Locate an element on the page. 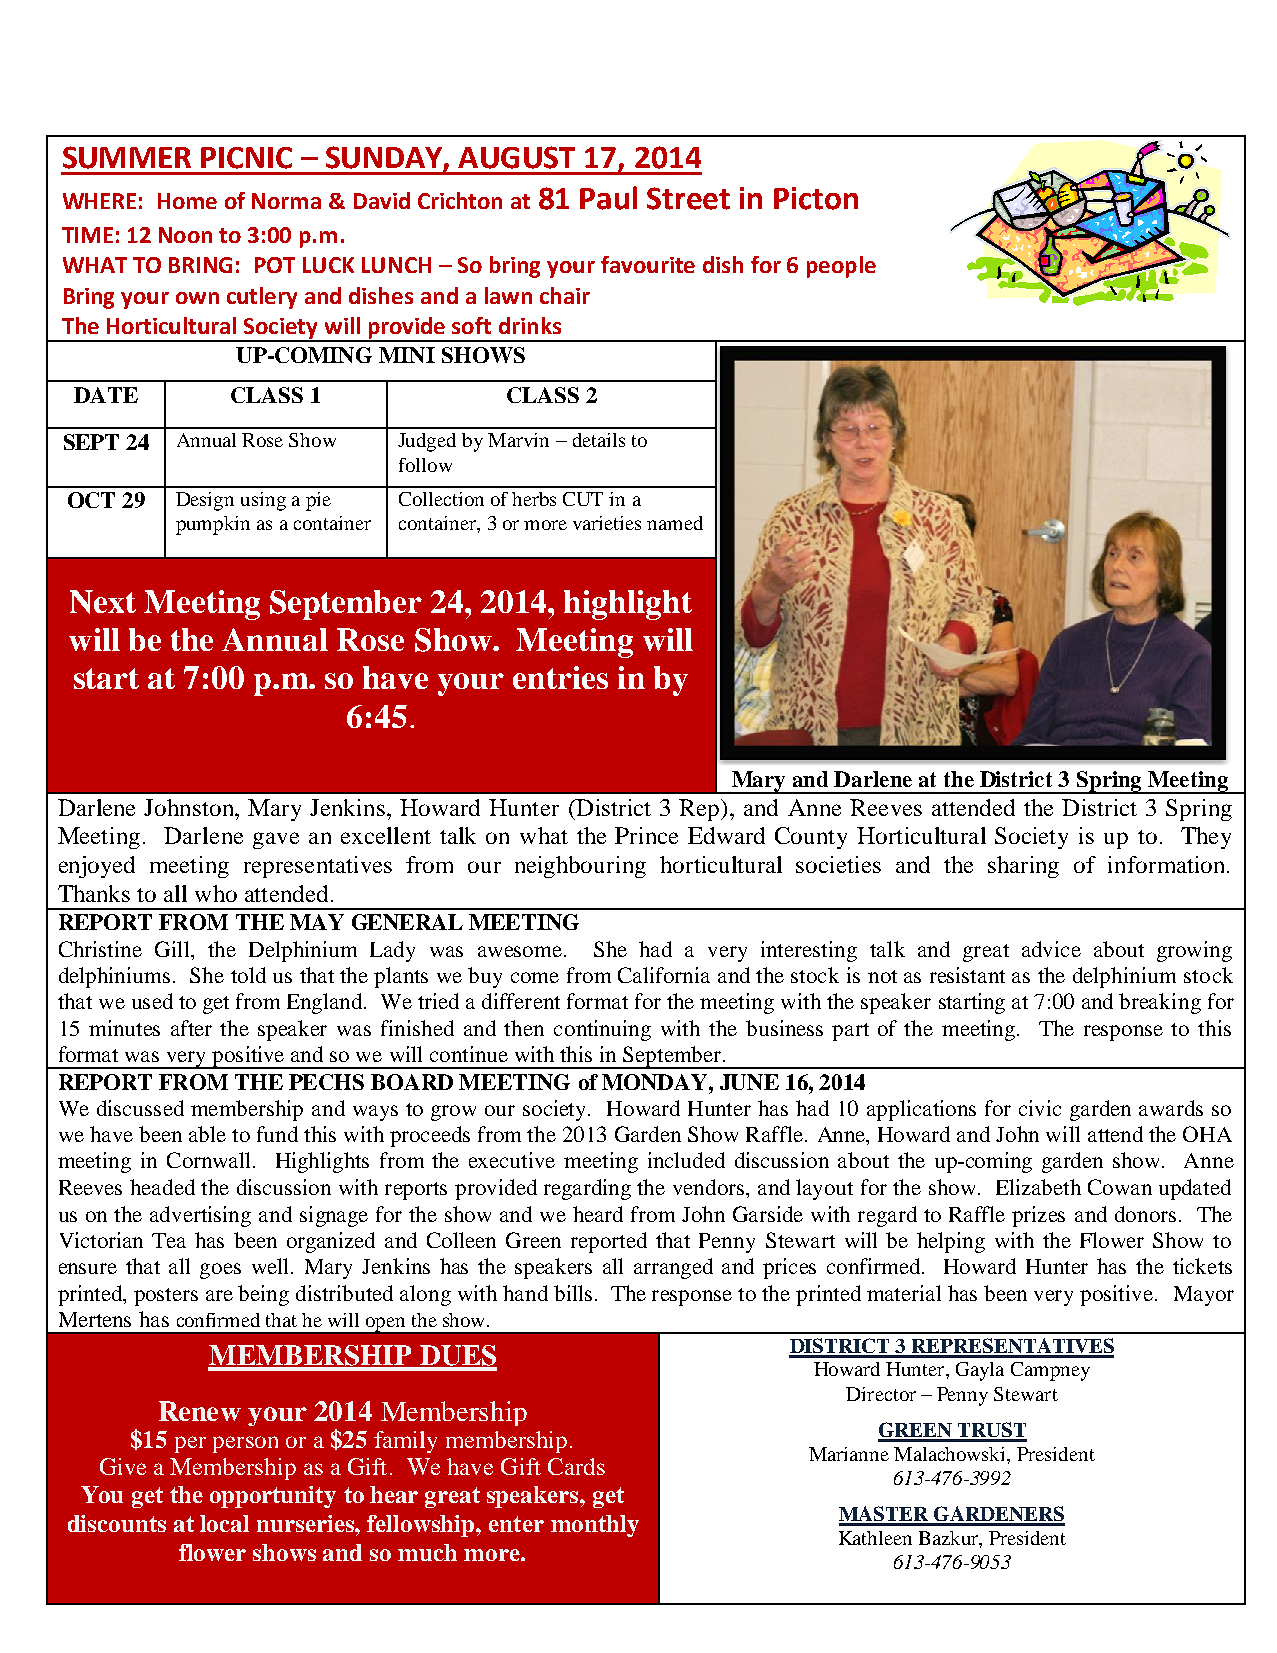 The height and width of the page is (1653, 1277). Prince is located at coordinates (646, 835).
